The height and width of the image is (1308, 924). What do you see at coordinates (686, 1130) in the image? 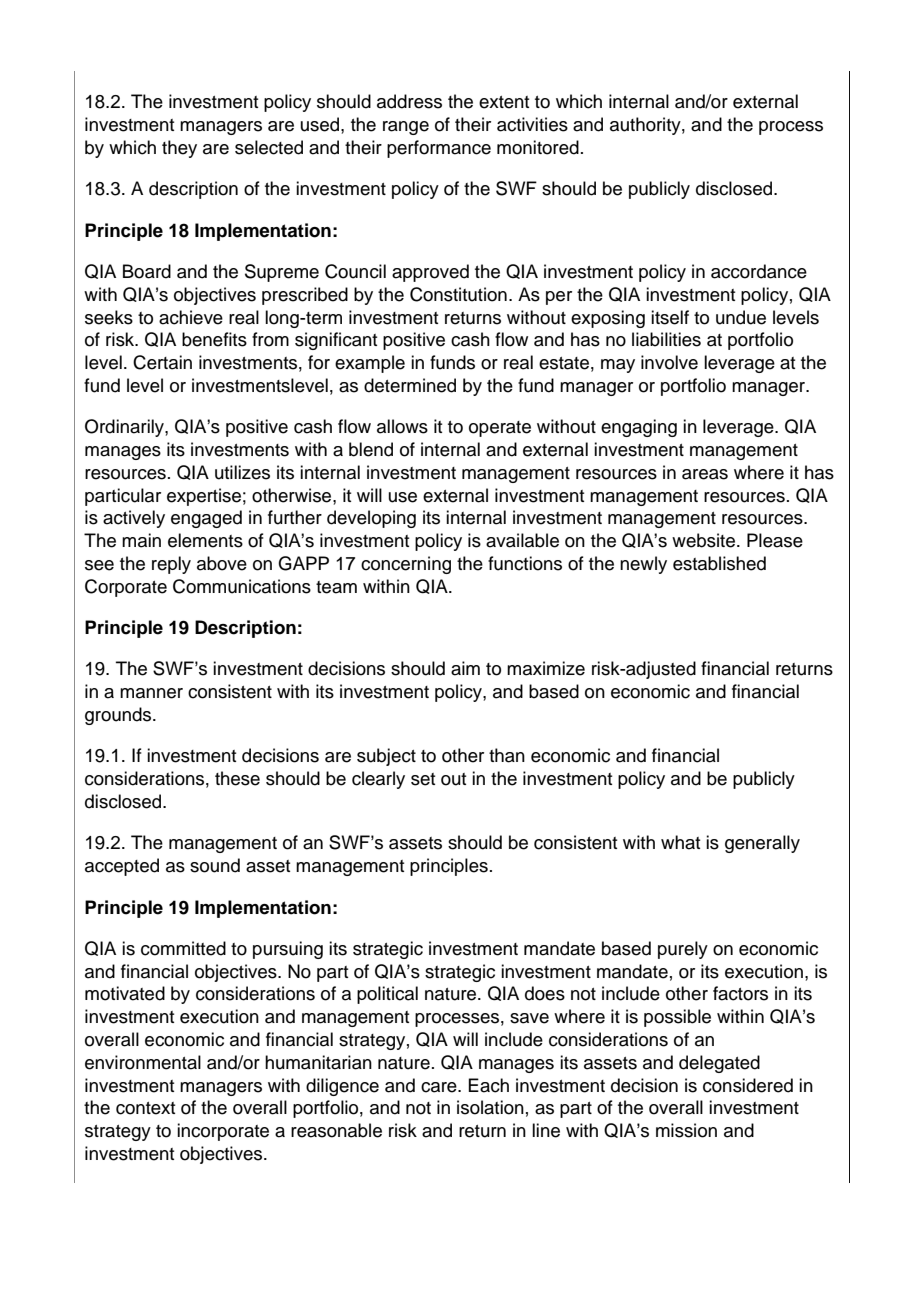
I see `mission` at bounding box center [686, 1130].
